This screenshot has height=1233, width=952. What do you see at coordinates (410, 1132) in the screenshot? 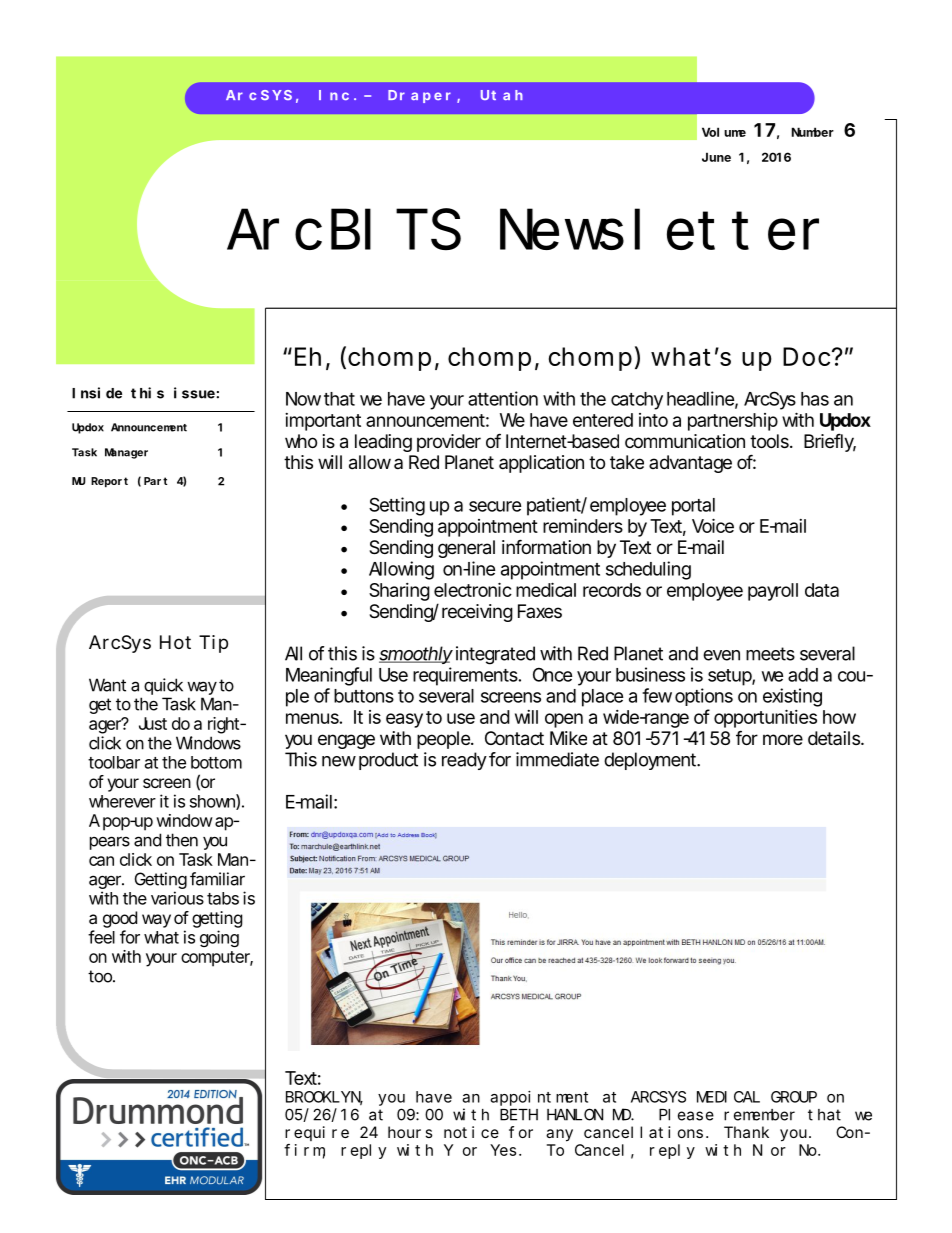
I see `hours` at bounding box center [410, 1132].
